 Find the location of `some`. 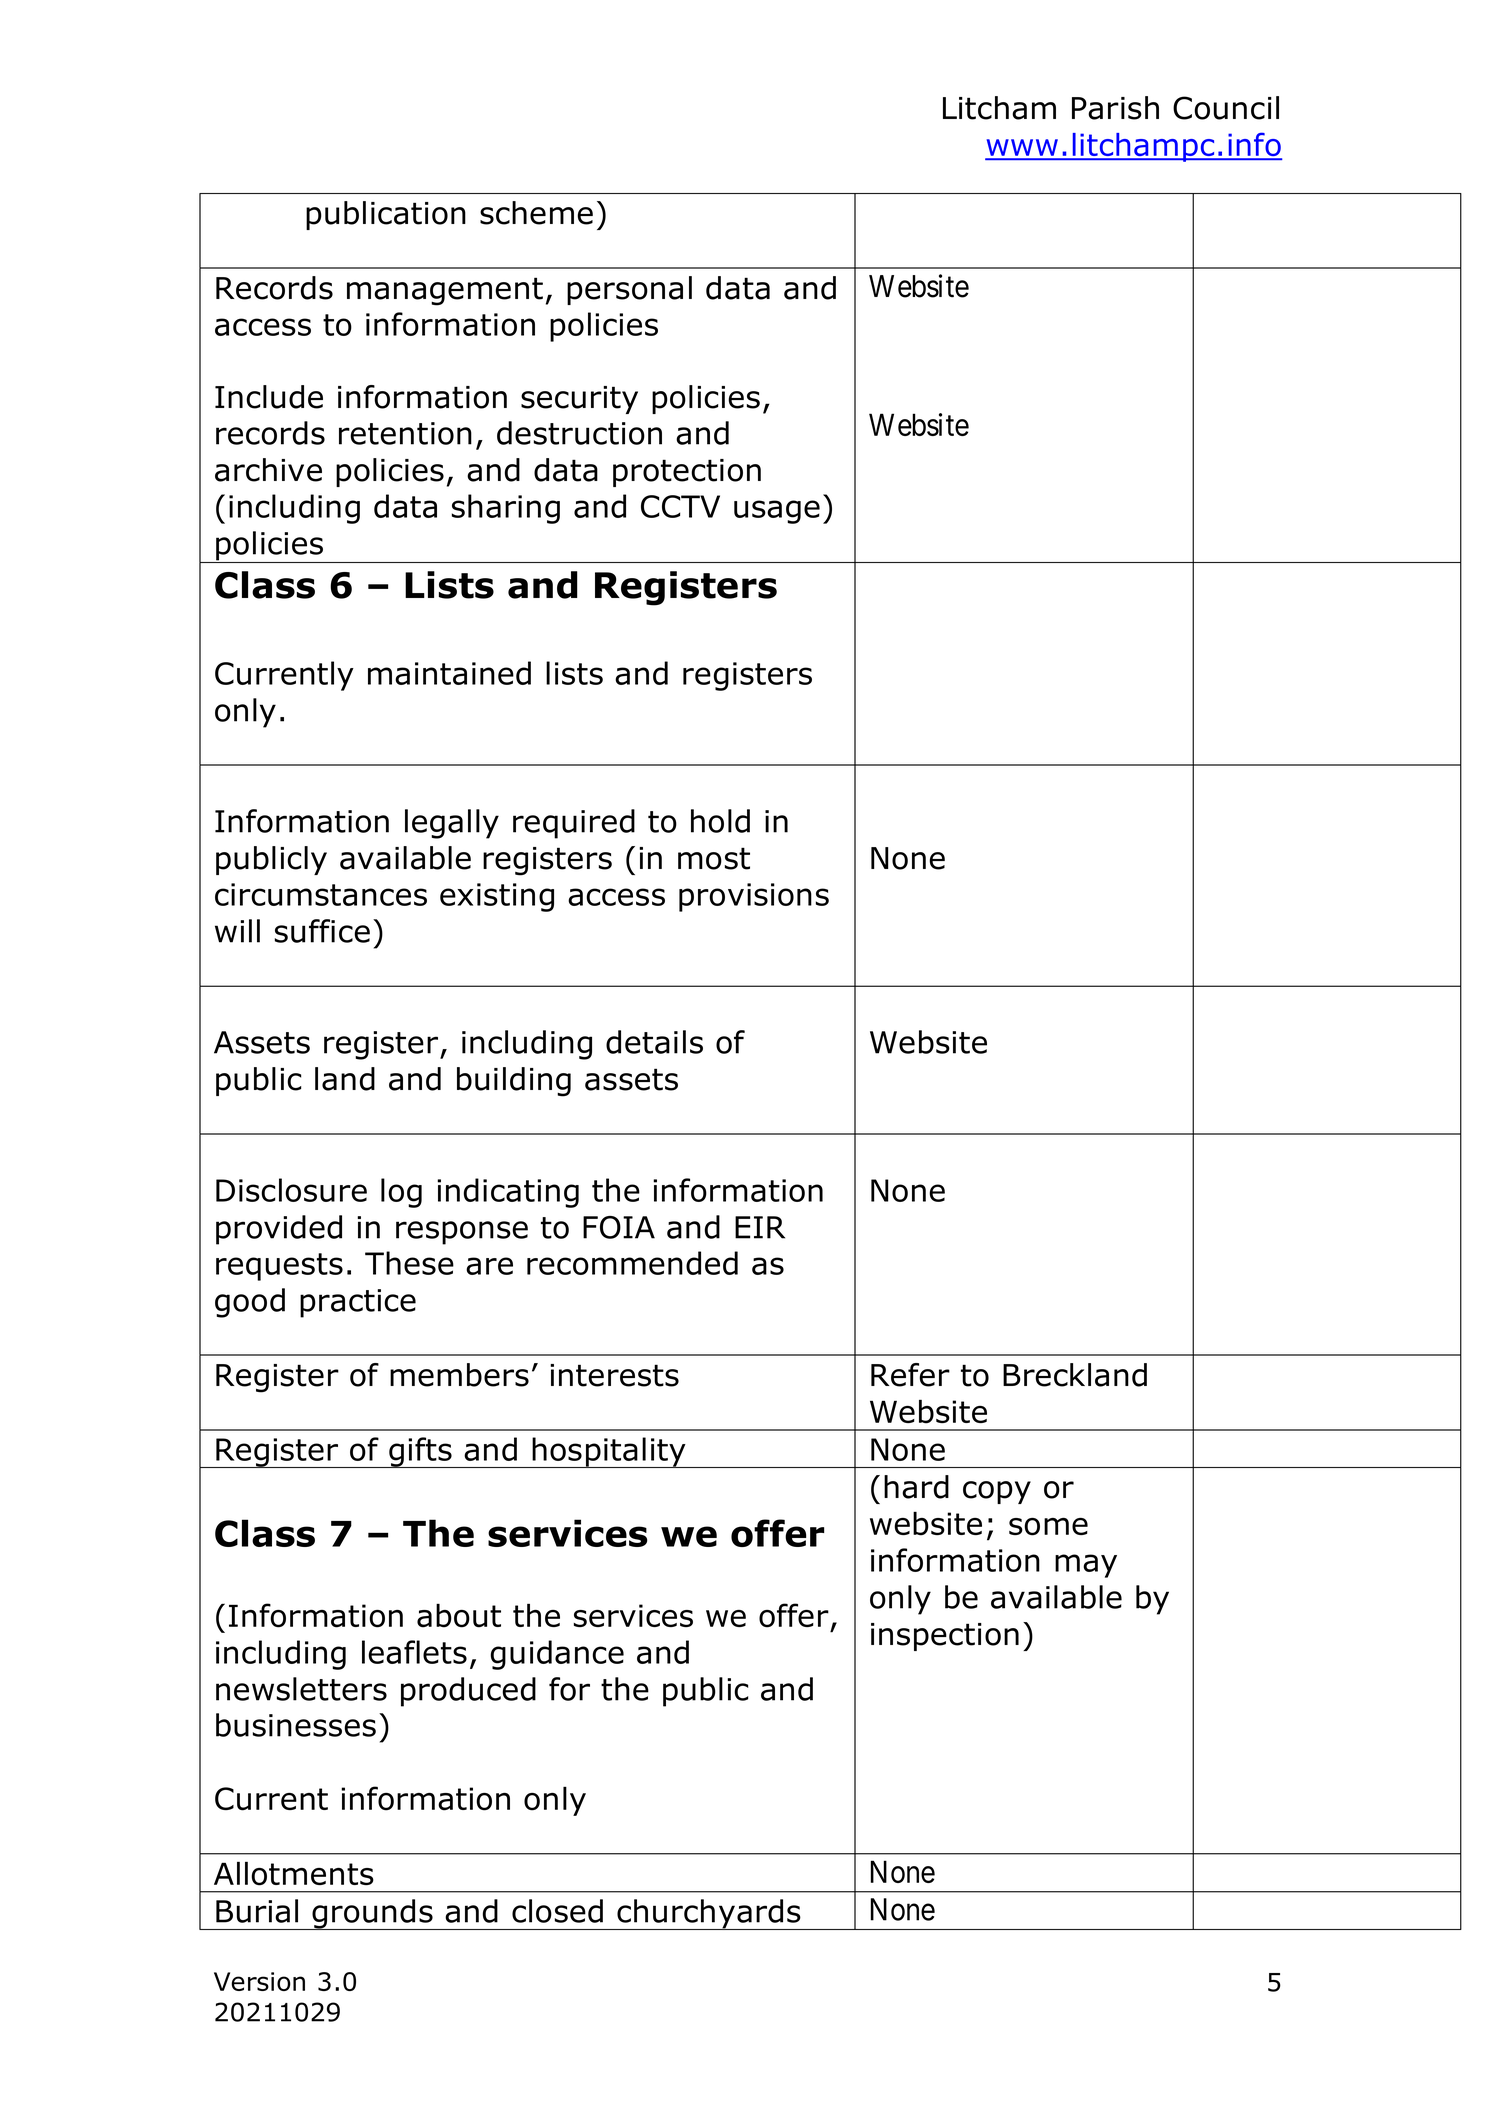

some is located at coordinates (1048, 1527).
